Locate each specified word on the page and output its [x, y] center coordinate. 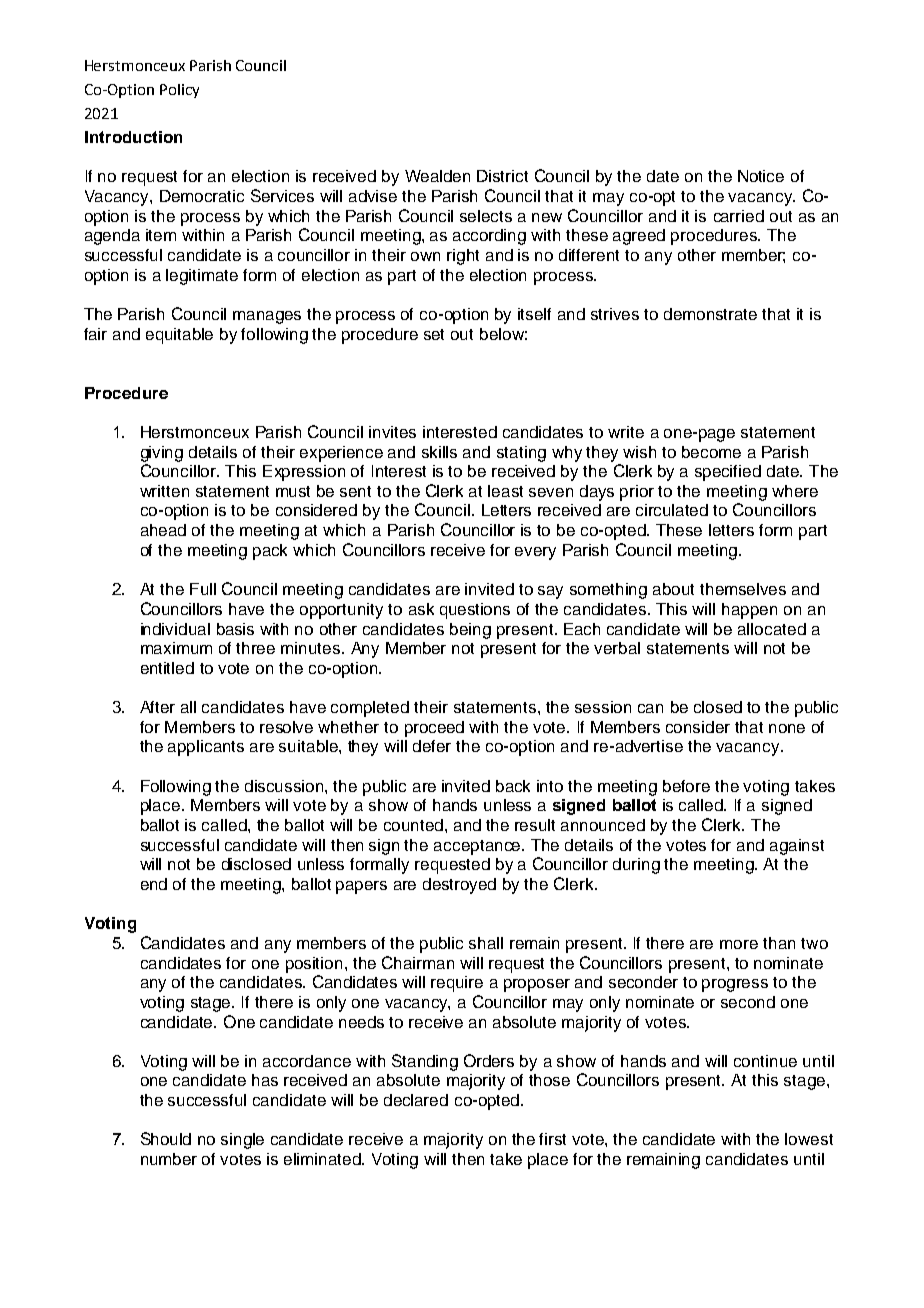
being [470, 631]
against [797, 847]
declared [416, 1100]
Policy [179, 91]
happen [749, 611]
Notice [761, 176]
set [434, 334]
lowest [809, 1139]
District [502, 176]
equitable [179, 336]
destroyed [459, 886]
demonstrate [710, 314]
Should [166, 1138]
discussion [285, 786]
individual [175, 629]
